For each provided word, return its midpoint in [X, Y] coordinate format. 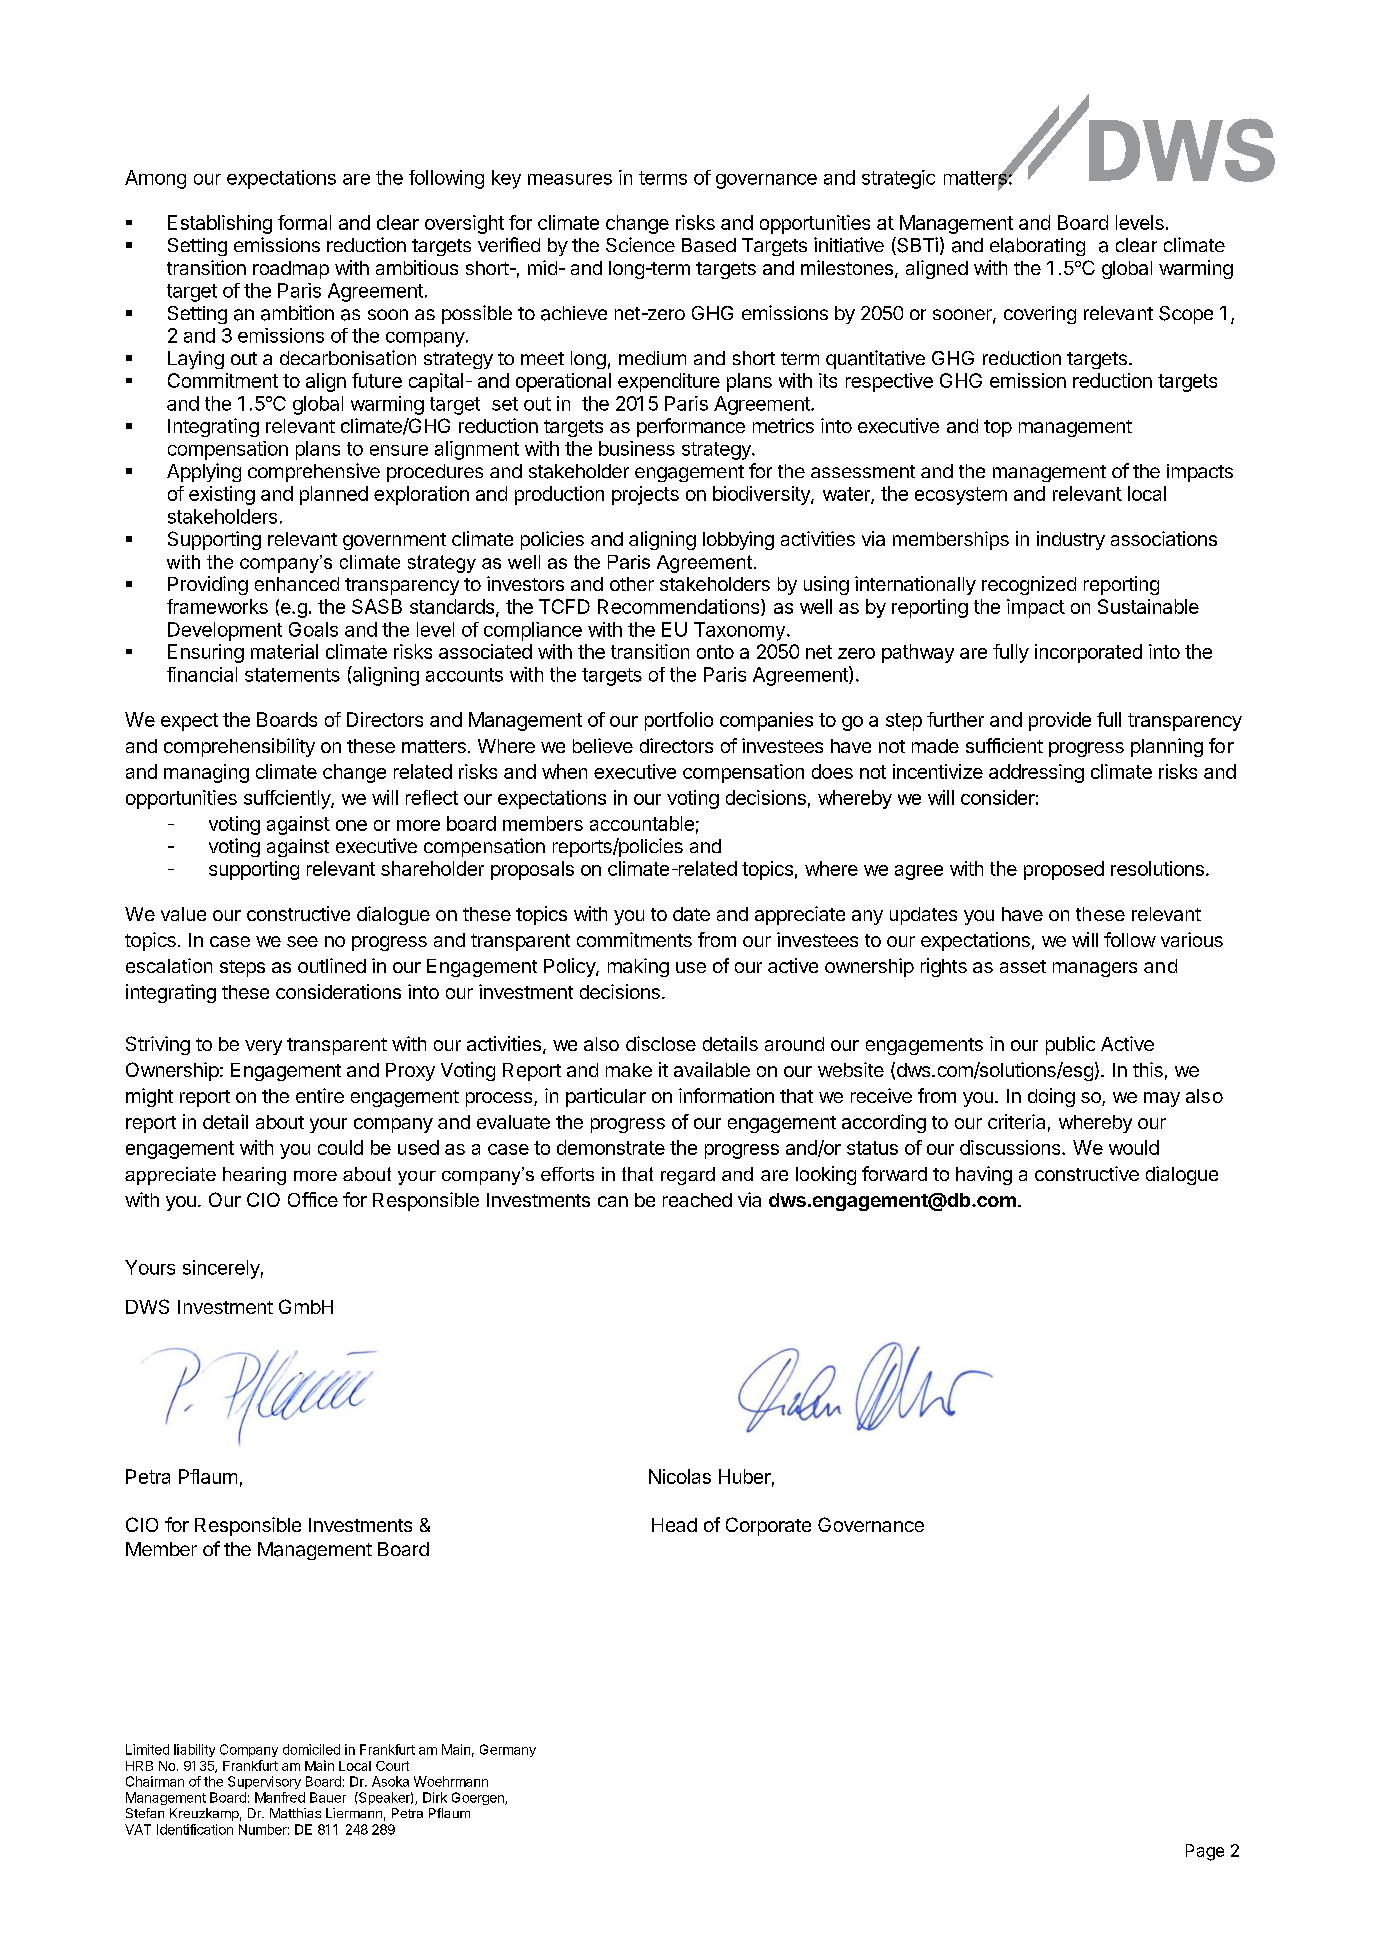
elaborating [1037, 247]
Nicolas [680, 1476]
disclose [661, 1043]
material [284, 651]
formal [304, 222]
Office [313, 1199]
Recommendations [680, 607]
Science [640, 244]
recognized [1029, 585]
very [263, 1047]
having [984, 1175]
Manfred [280, 1797]
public [1070, 1045]
